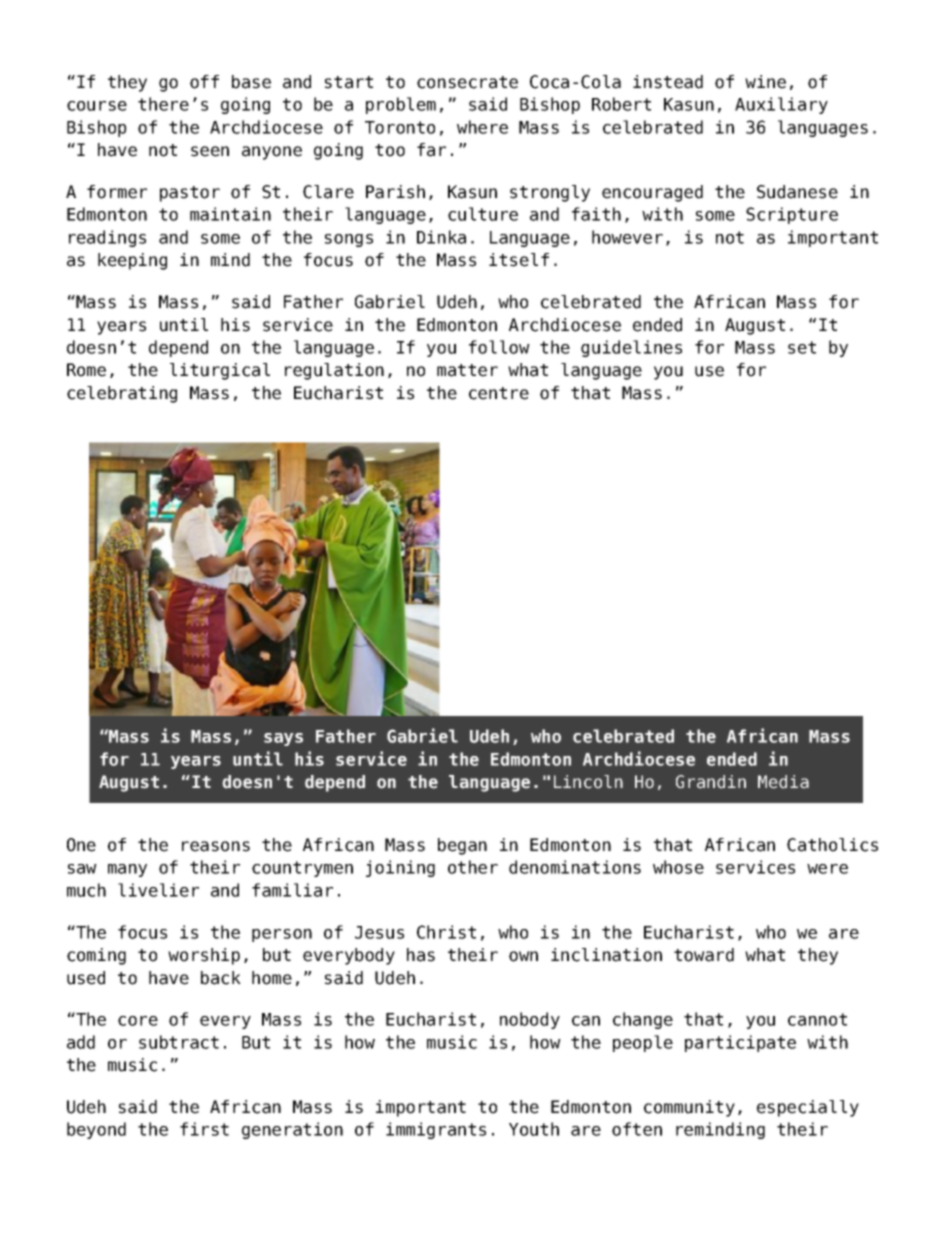 This page has width=952, height=1233. Describe the element at coordinates (436, 1130) in the page. I see `immigrants` at that location.
